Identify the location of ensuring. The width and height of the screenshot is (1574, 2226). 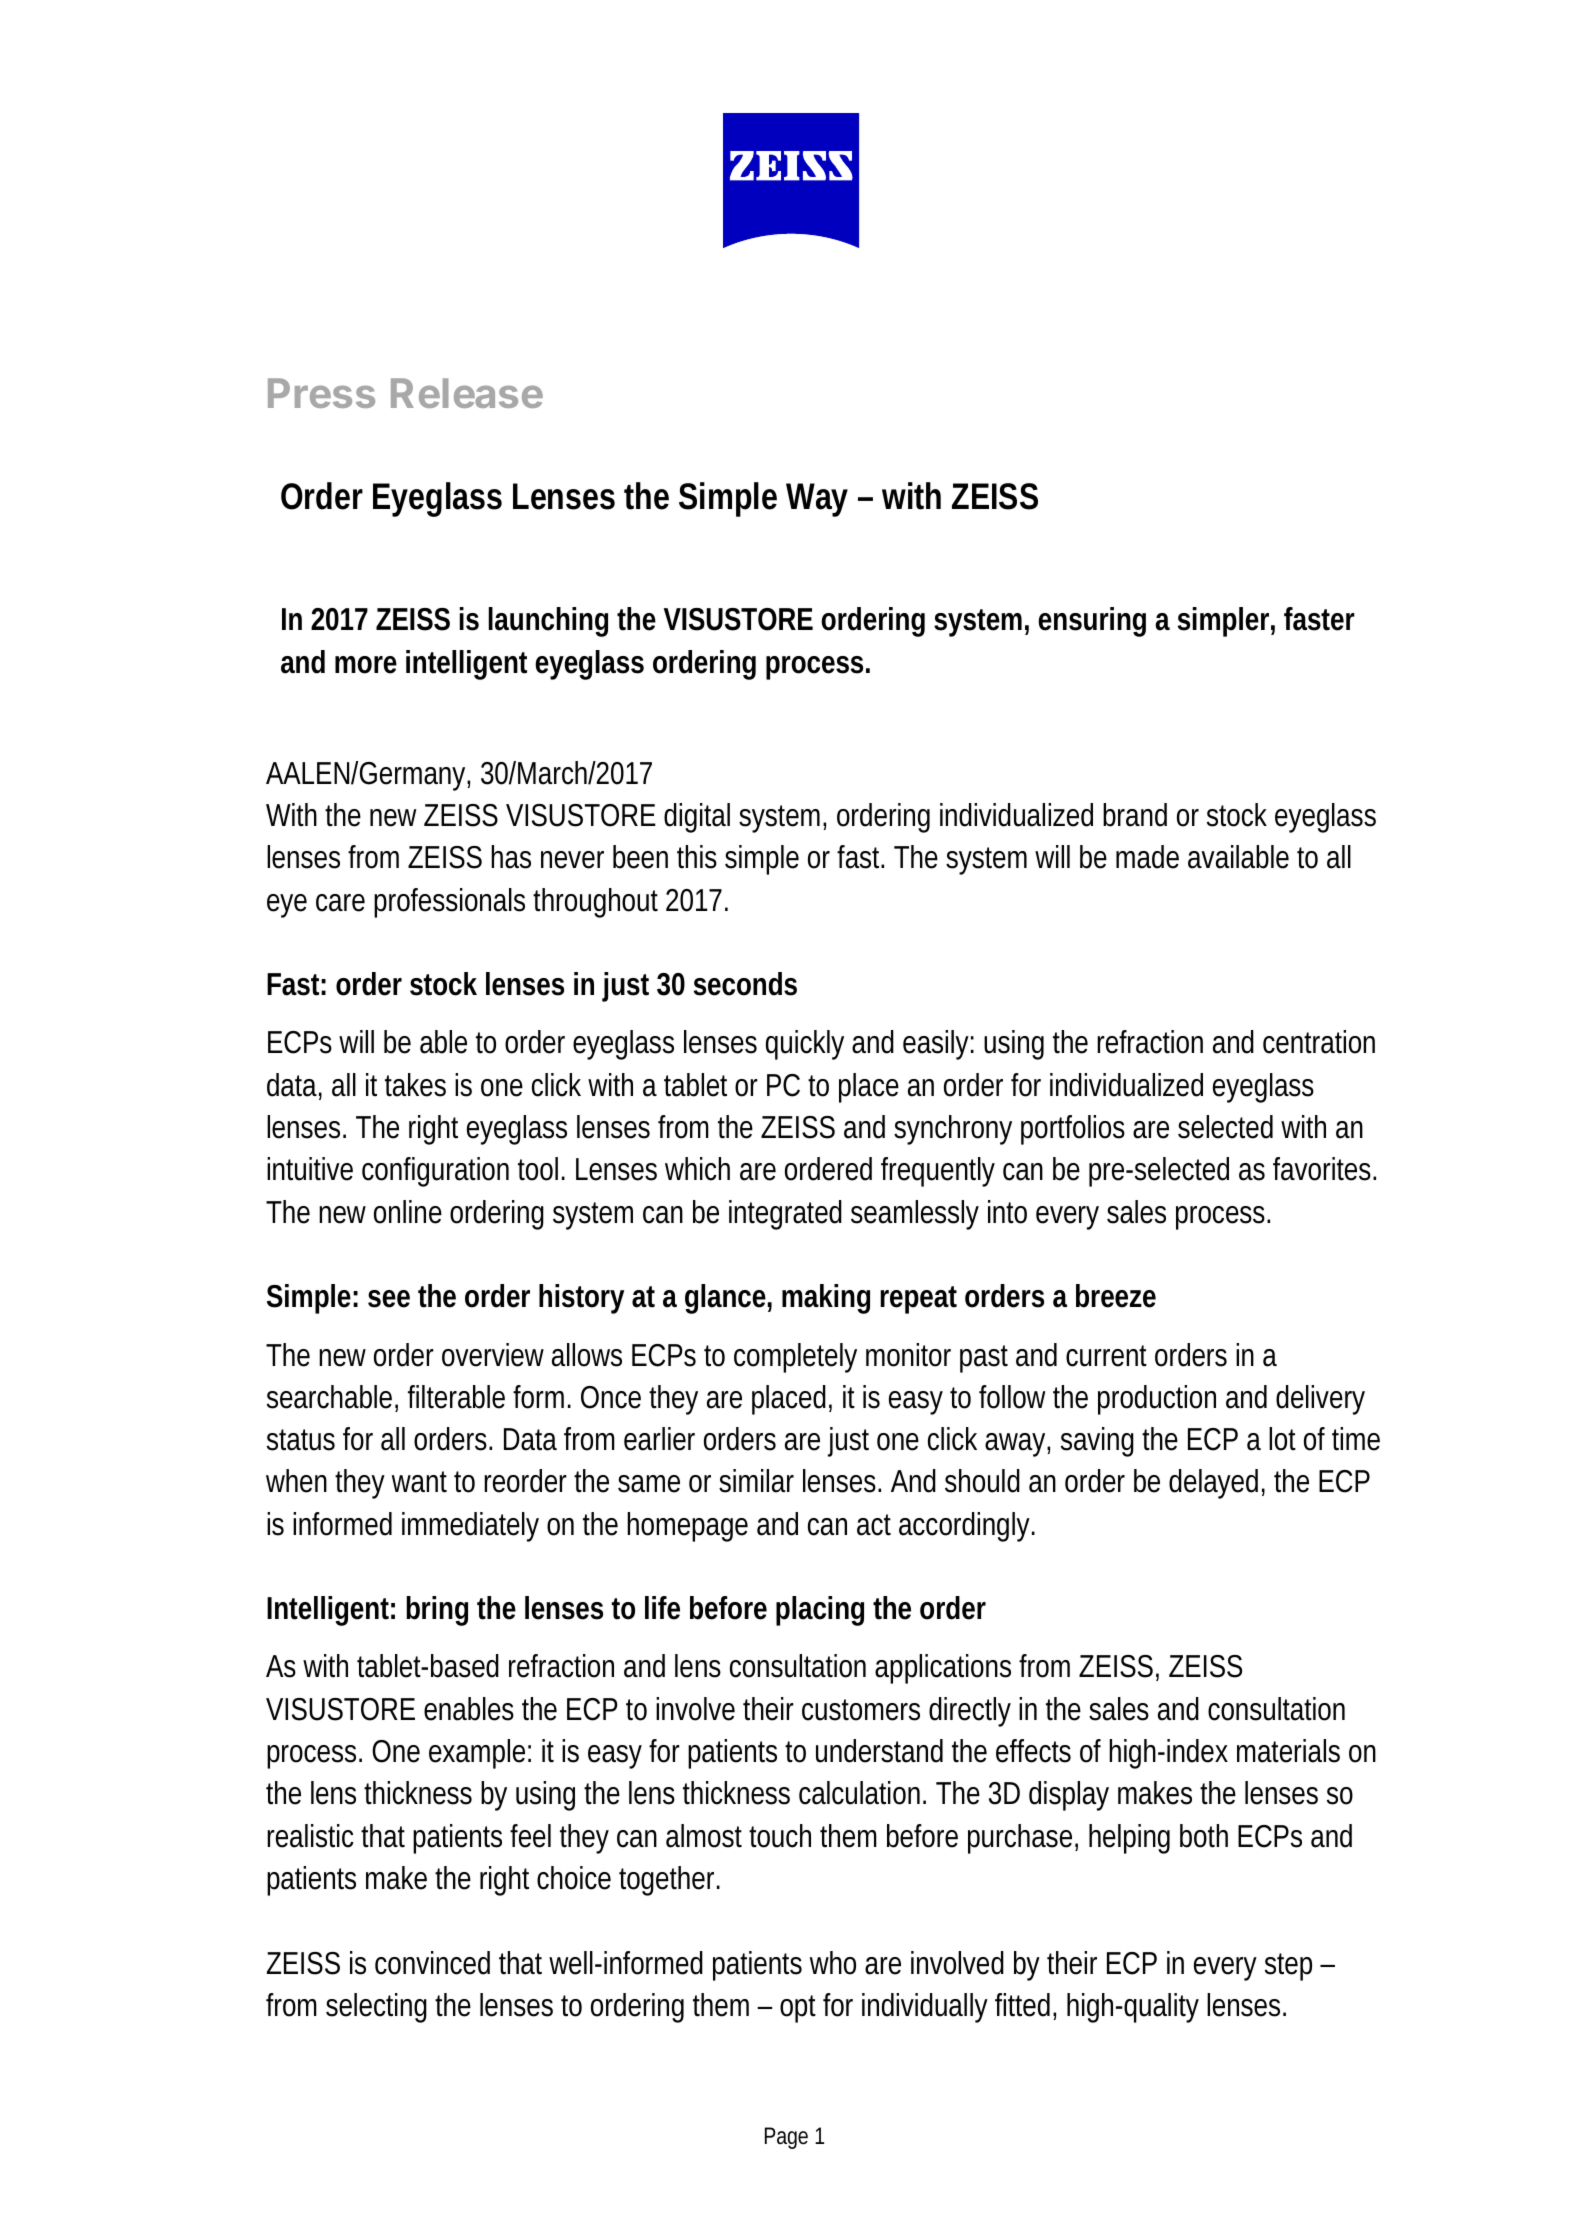
(1092, 622).
